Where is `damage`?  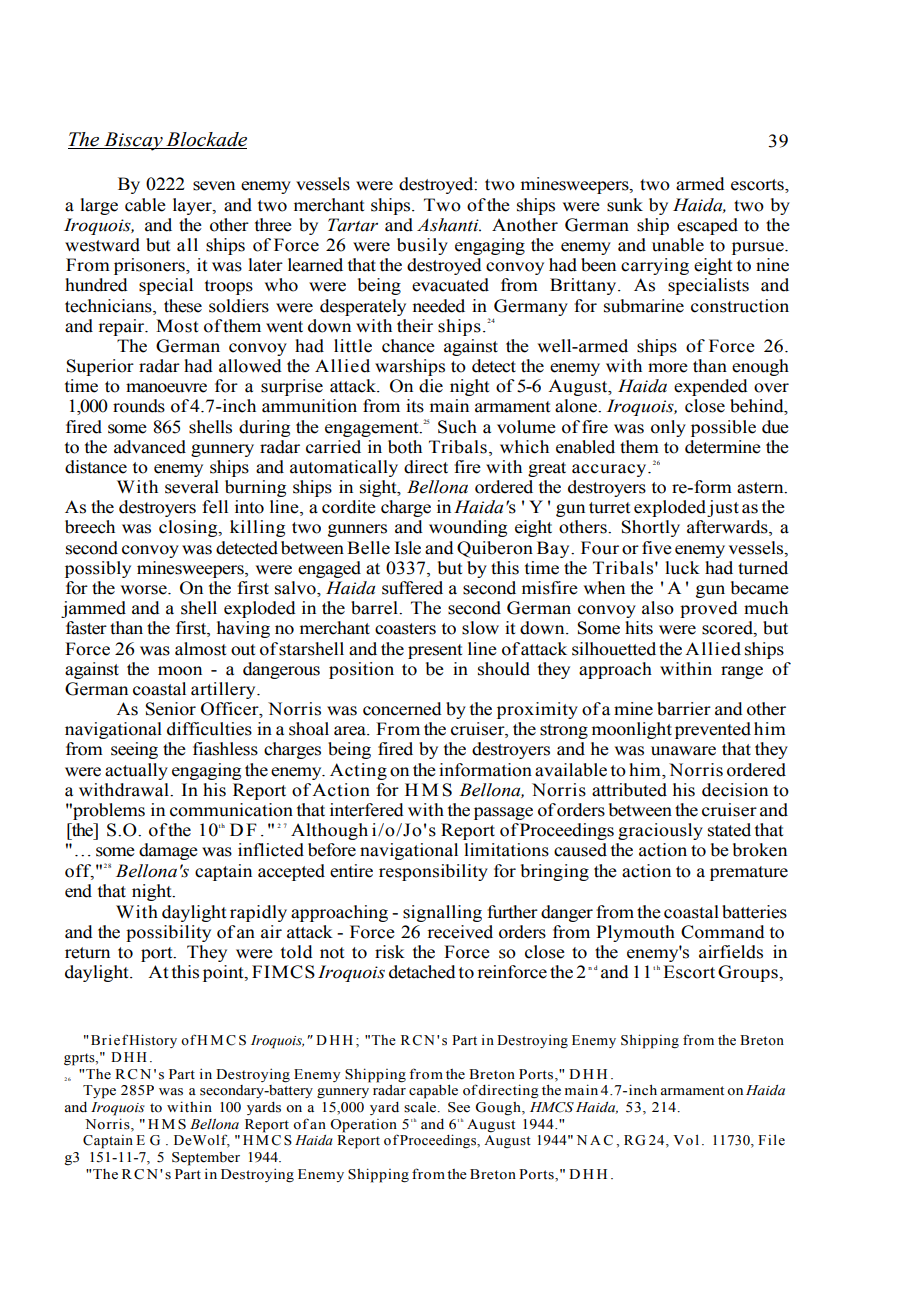
damage is located at coordinates (168, 851).
